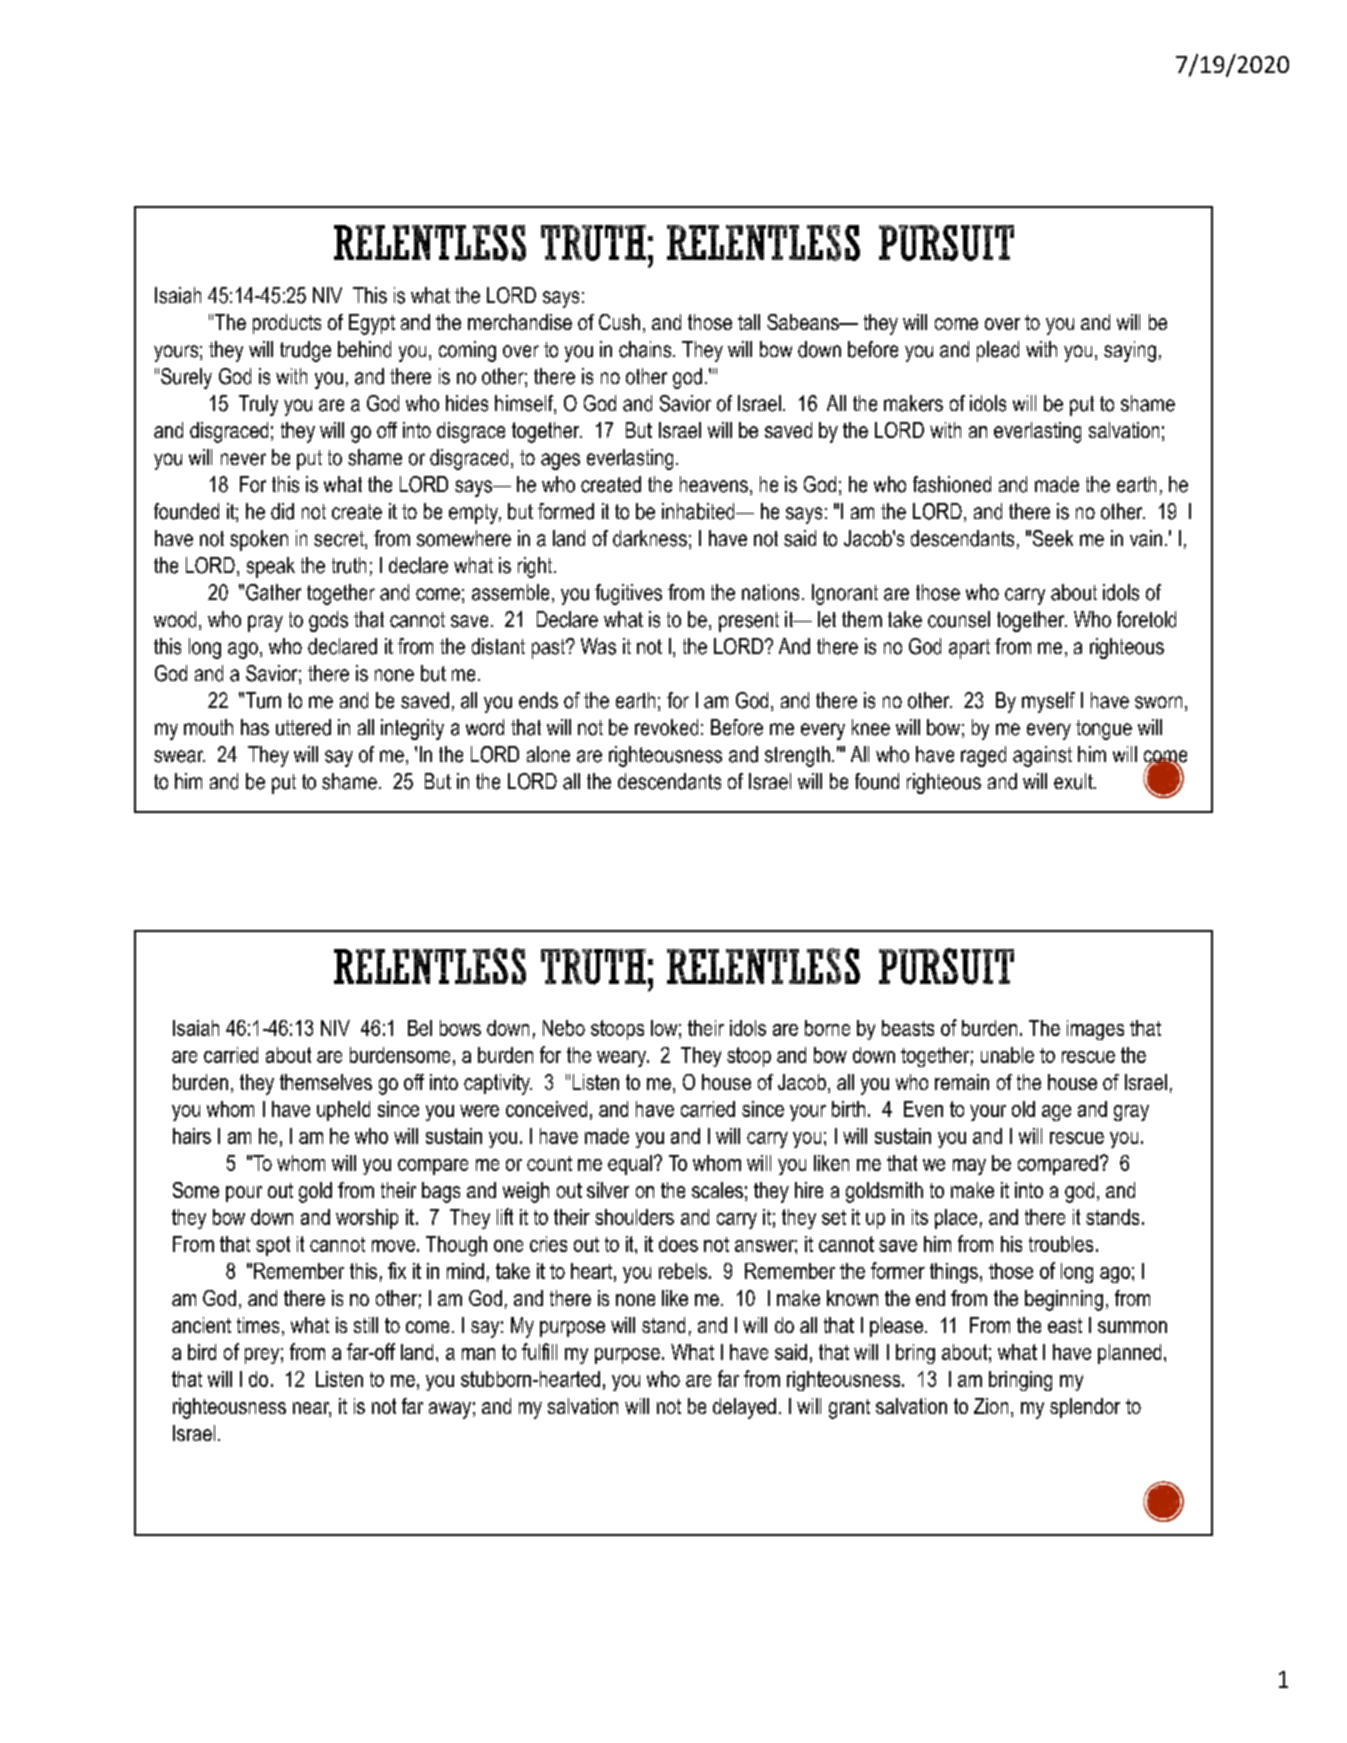 This screenshot has width=1347, height=1743. I want to click on delayed, so click(744, 1408).
